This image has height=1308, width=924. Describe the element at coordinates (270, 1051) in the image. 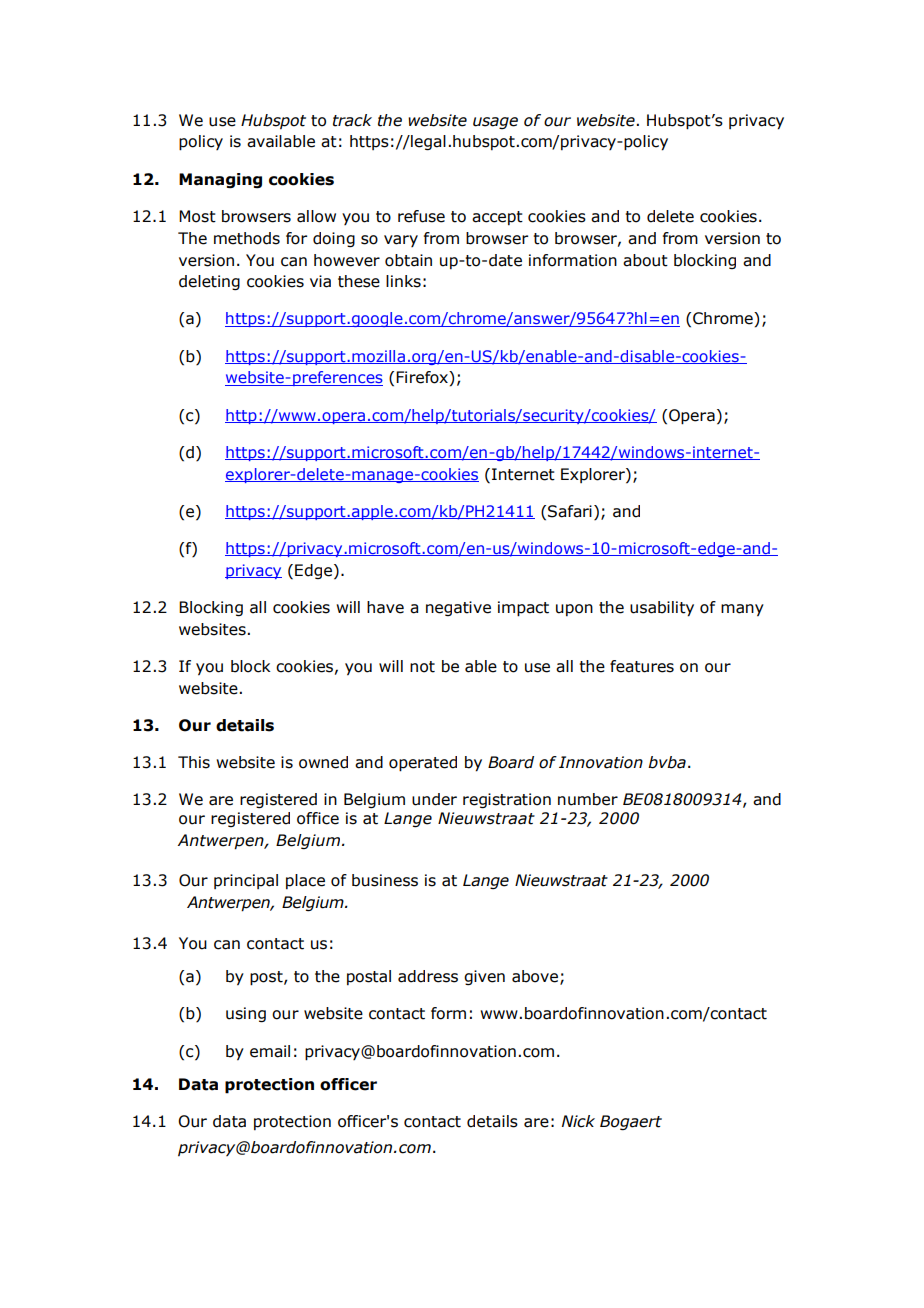

I see `email` at that location.
